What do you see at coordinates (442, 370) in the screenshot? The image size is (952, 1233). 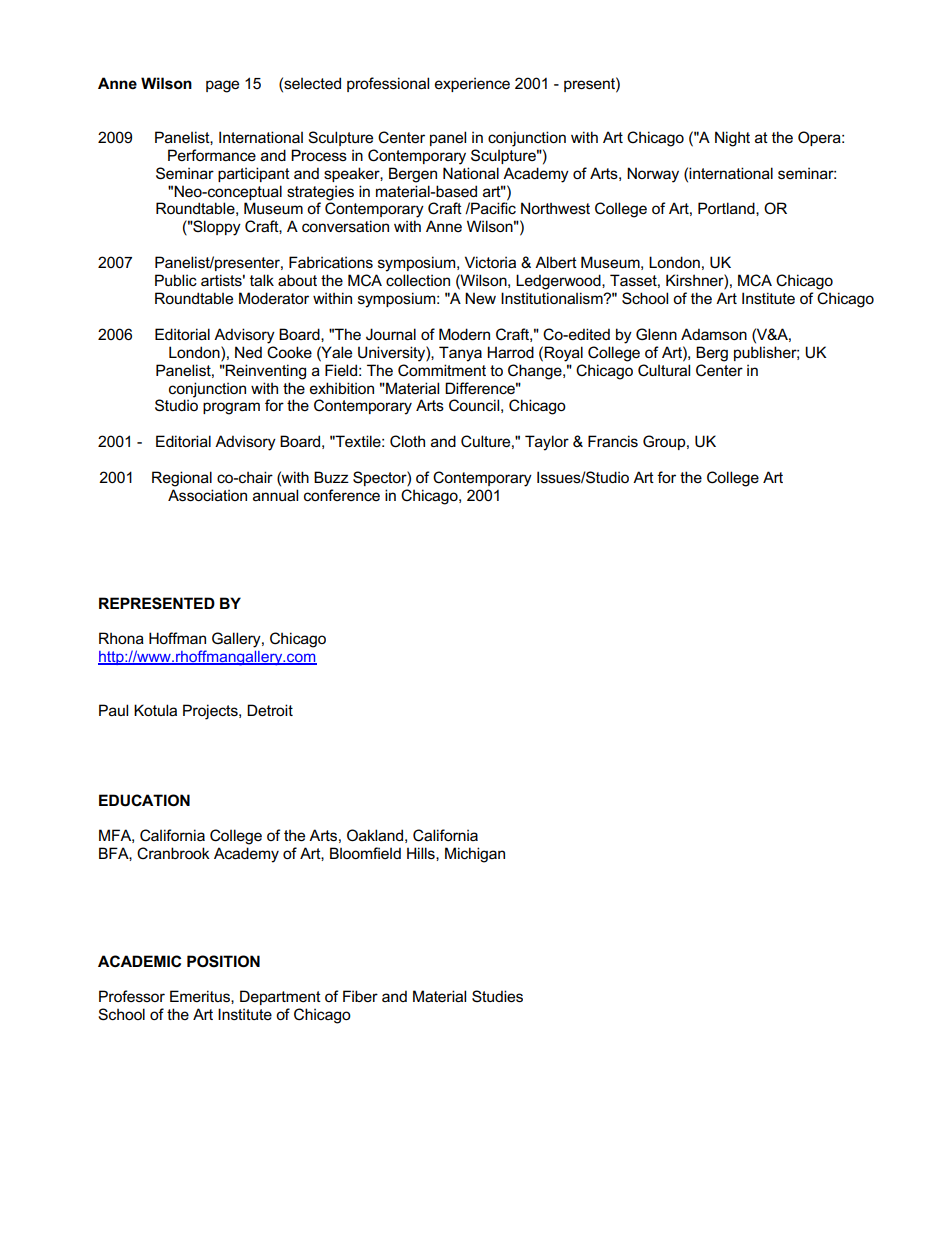 I see `Commitment` at bounding box center [442, 370].
